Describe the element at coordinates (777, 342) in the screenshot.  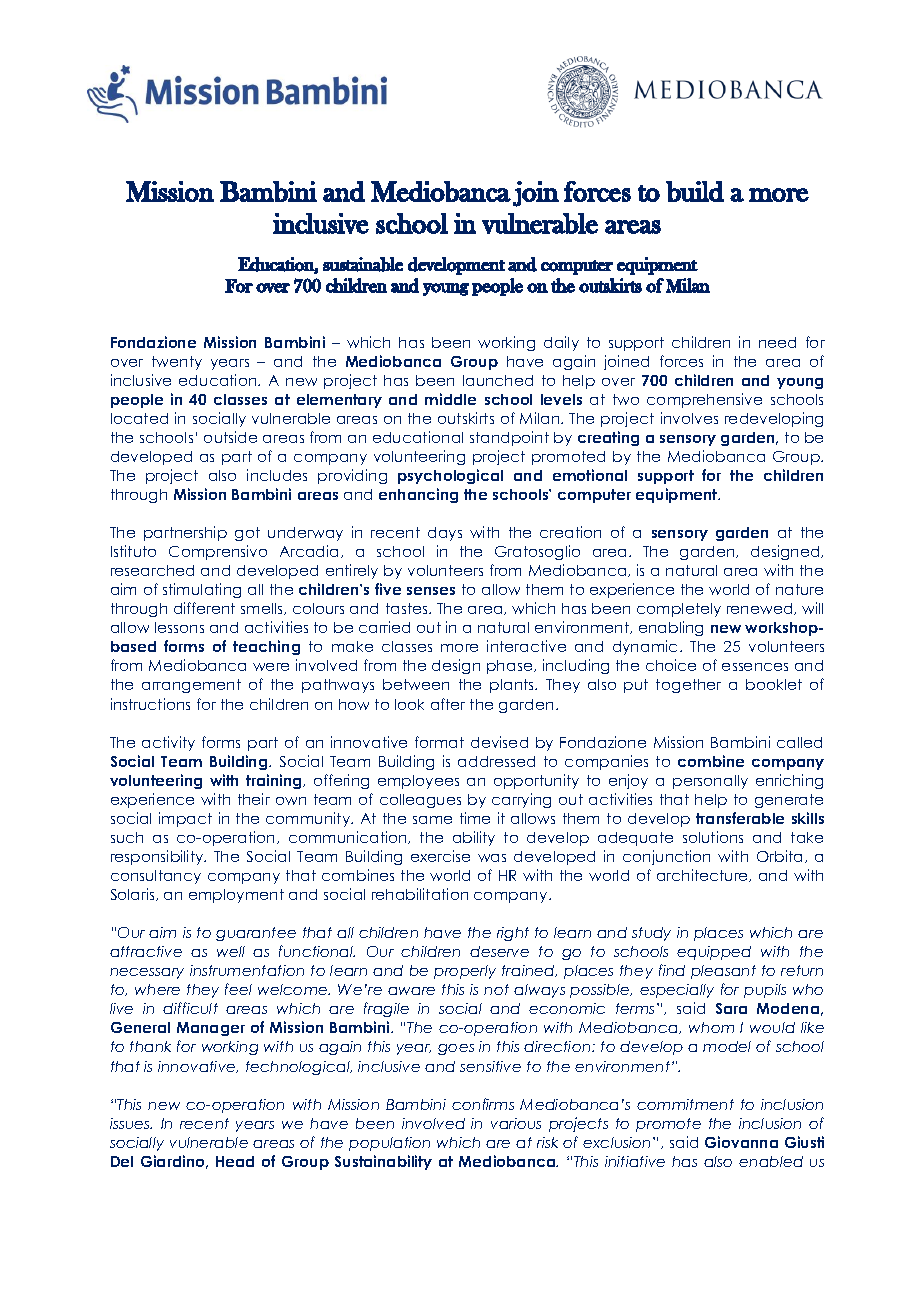
I see `need` at that location.
